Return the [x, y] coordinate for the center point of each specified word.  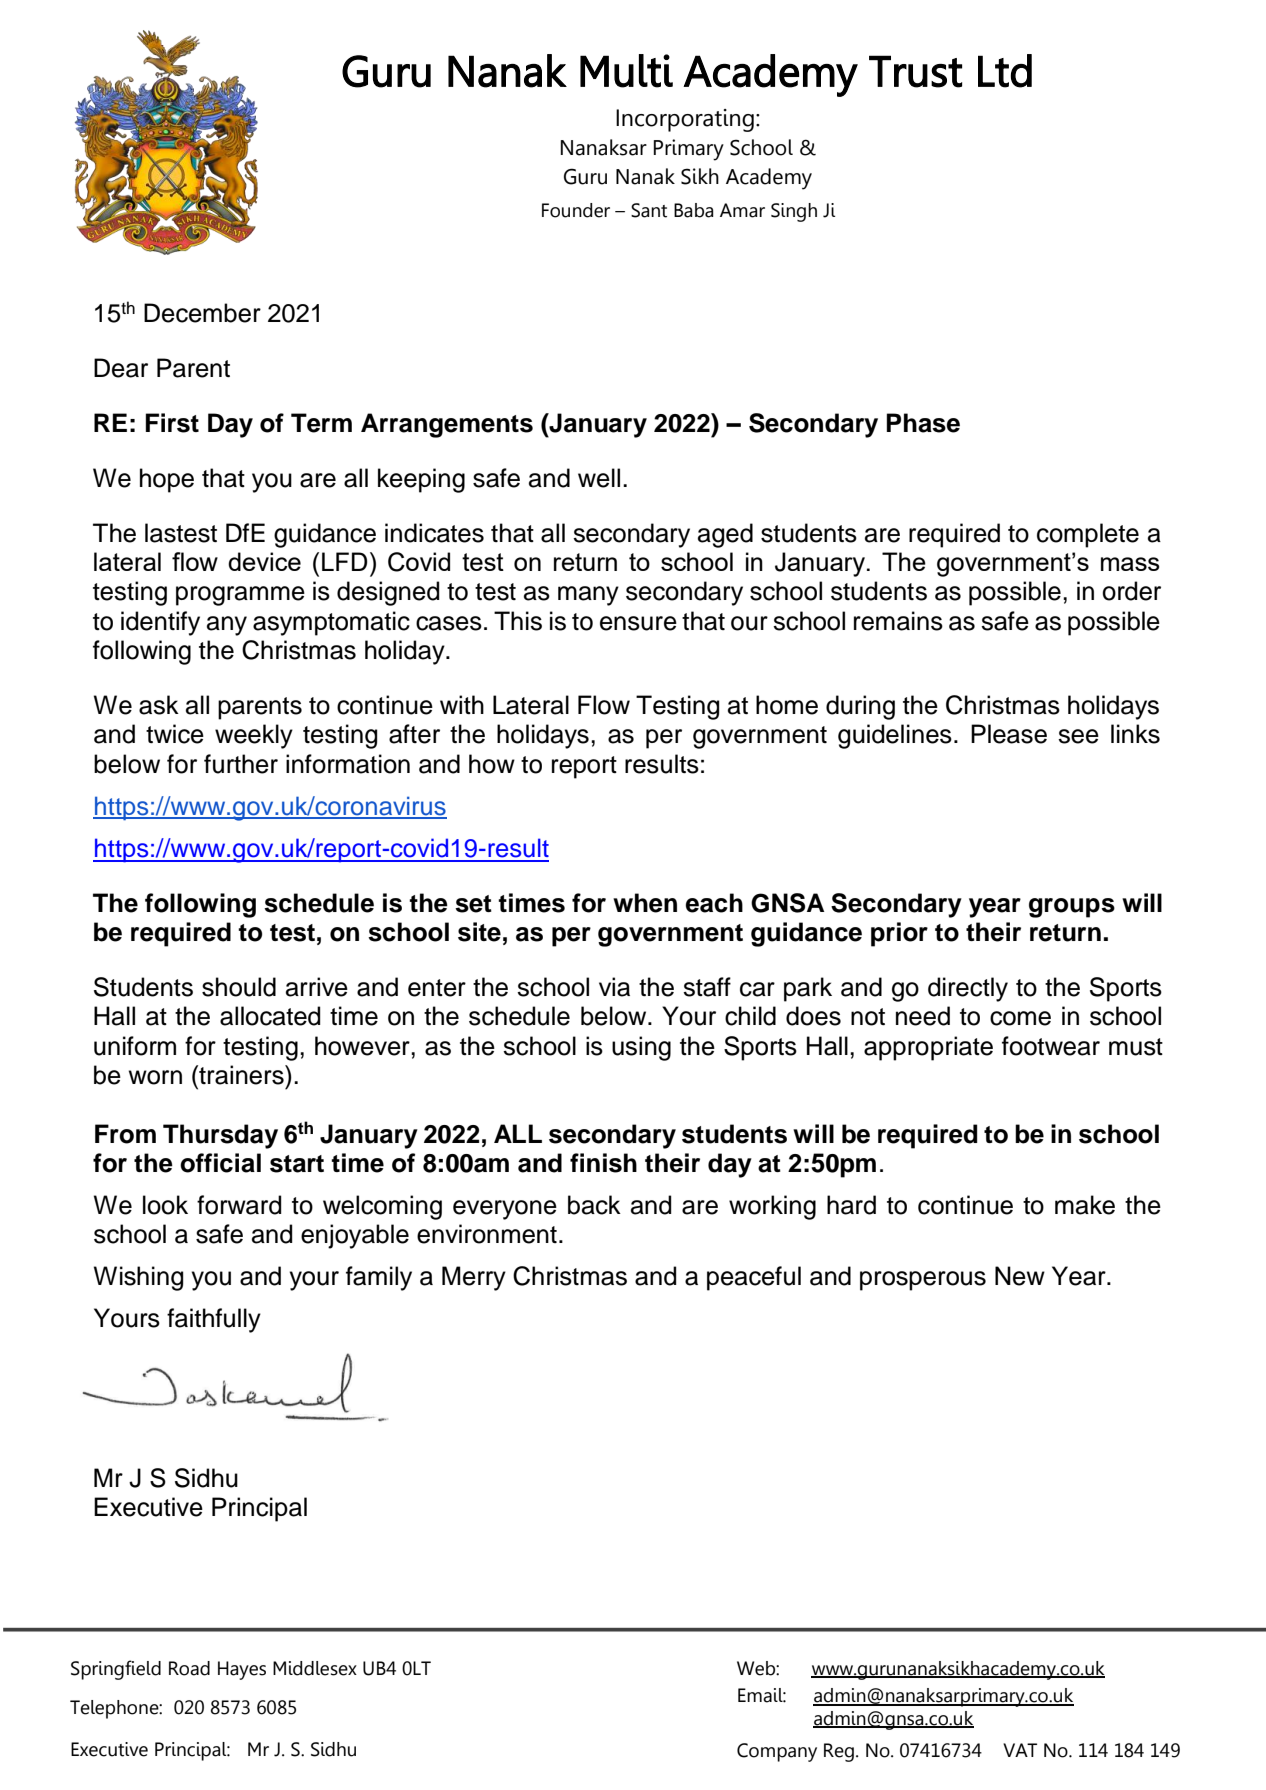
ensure [638, 623]
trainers [241, 1075]
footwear [1051, 1046]
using [641, 1048]
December [202, 313]
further [241, 764]
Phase [923, 423]
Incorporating [685, 120]
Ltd [1005, 71]
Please [1009, 734]
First [172, 423]
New [1020, 1276]
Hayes [242, 1670]
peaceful [754, 1278]
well [599, 478]
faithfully [214, 1320]
